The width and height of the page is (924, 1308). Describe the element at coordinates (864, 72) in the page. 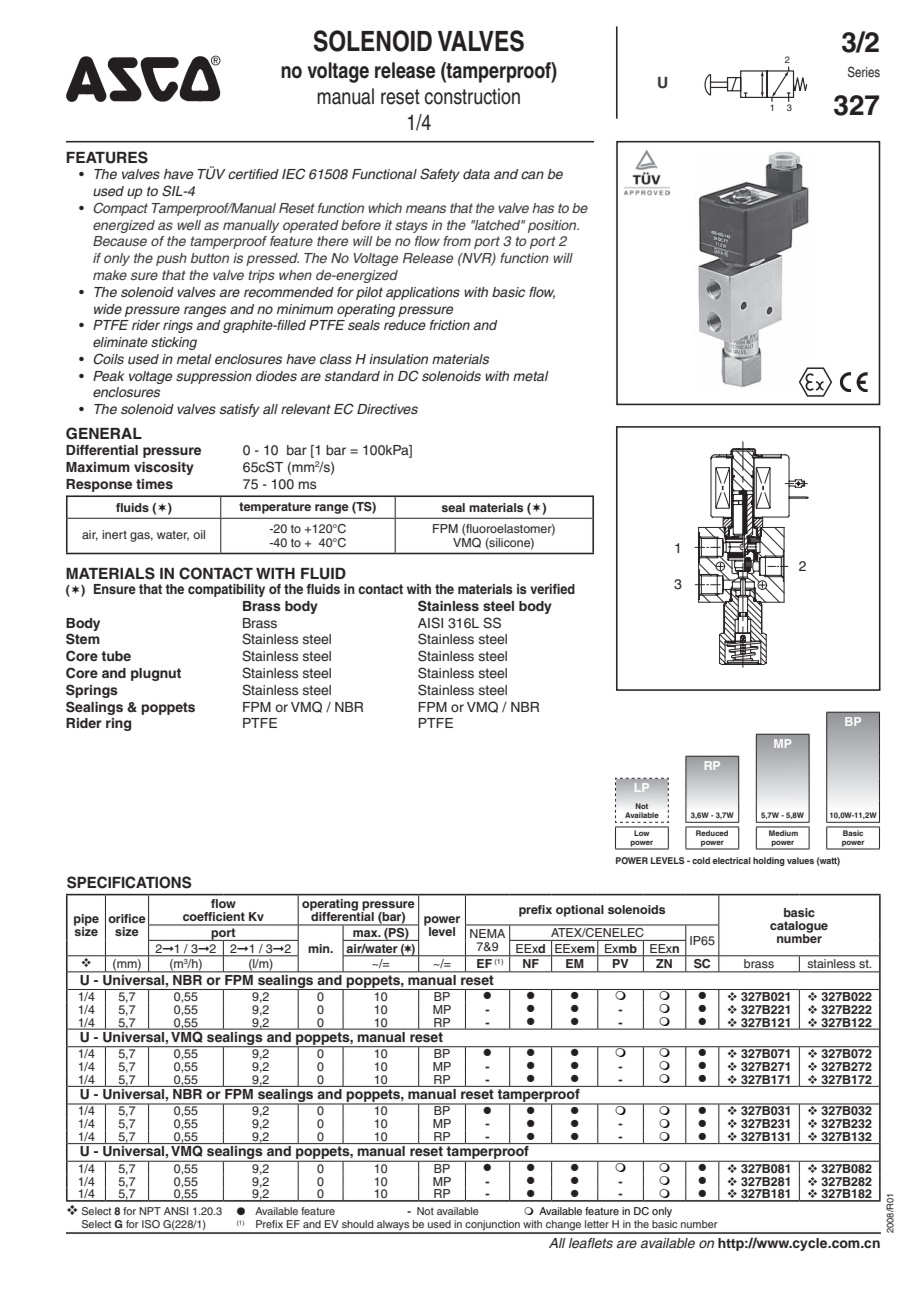

I see `Series` at that location.
